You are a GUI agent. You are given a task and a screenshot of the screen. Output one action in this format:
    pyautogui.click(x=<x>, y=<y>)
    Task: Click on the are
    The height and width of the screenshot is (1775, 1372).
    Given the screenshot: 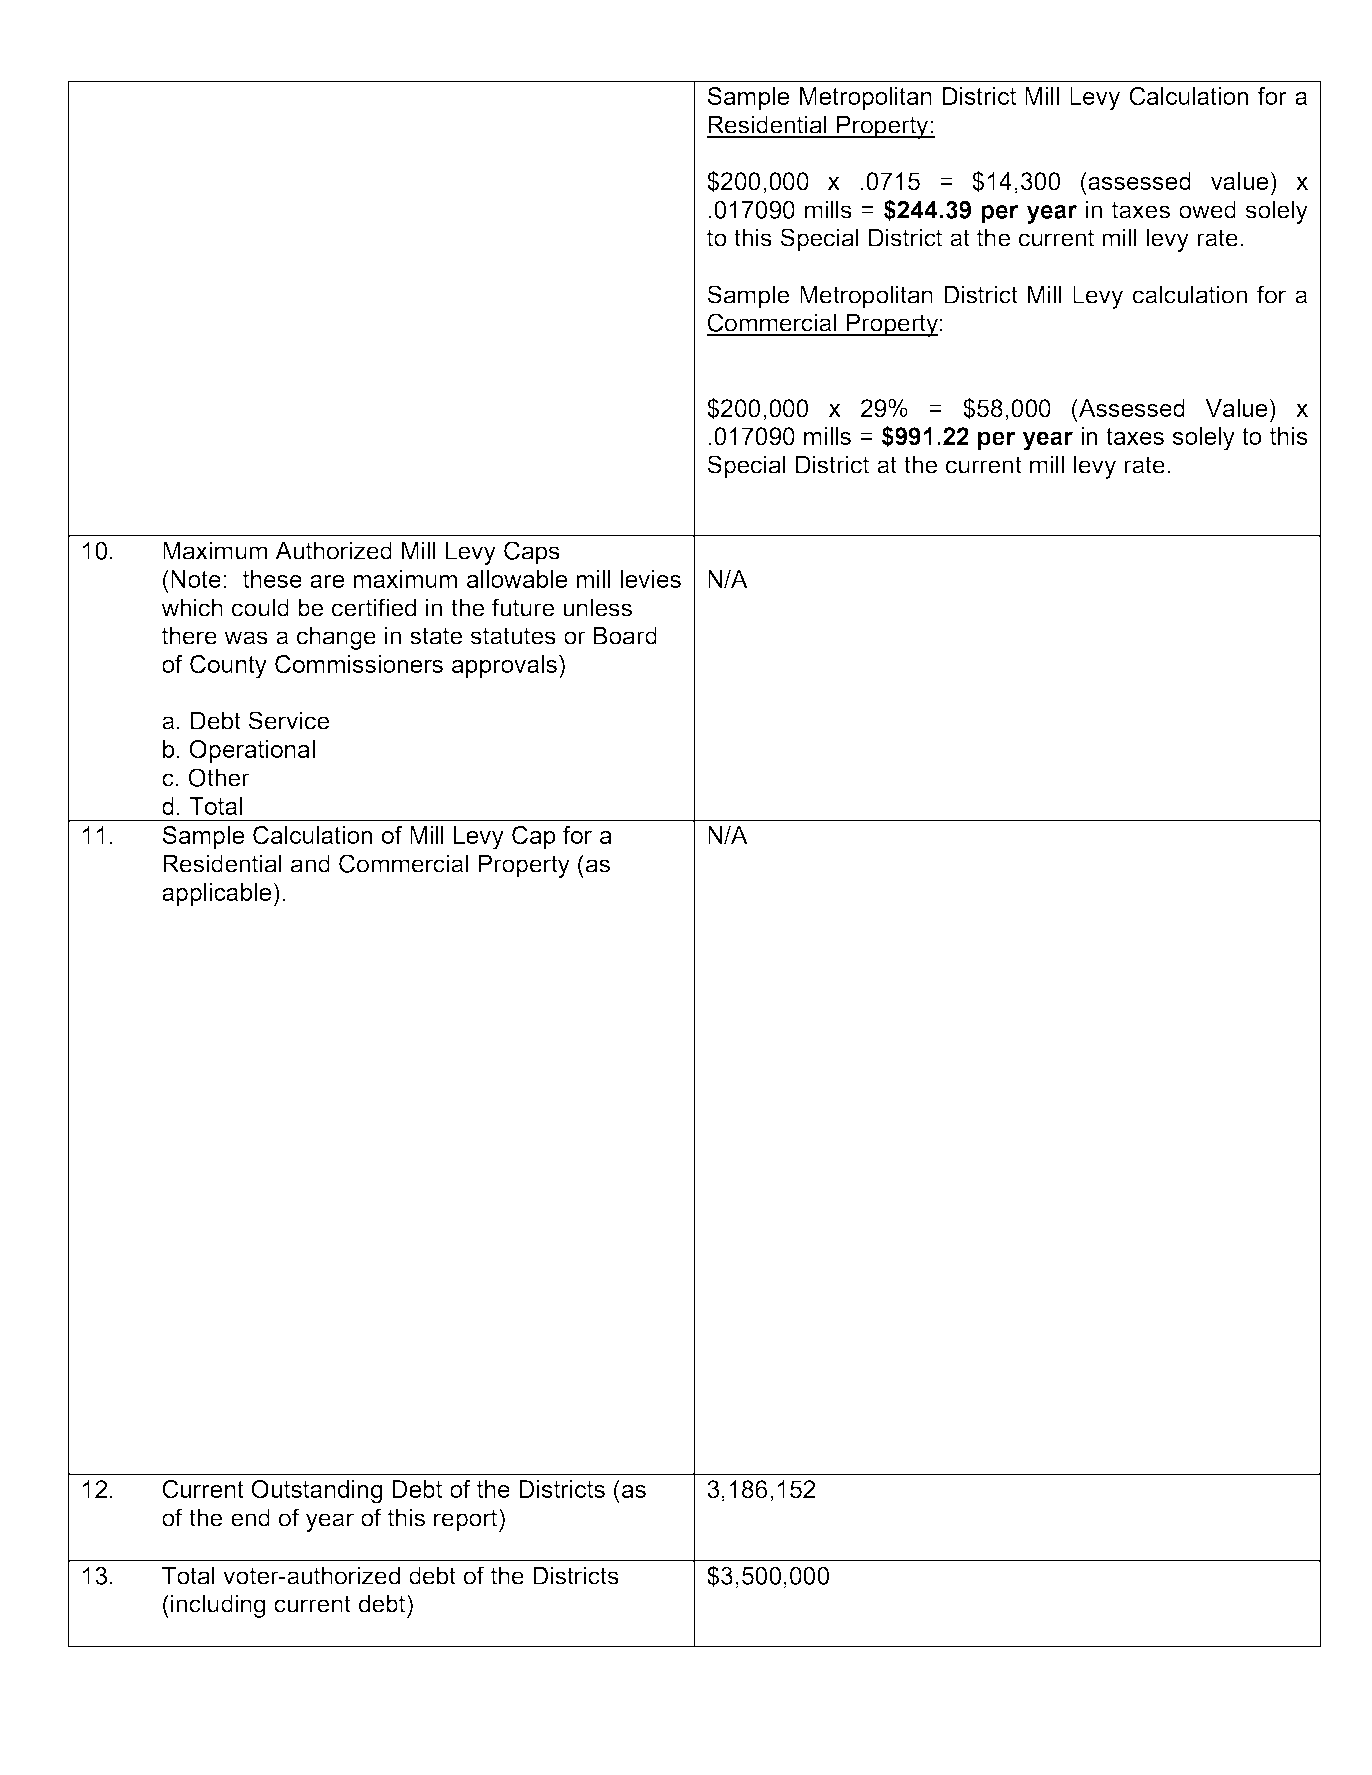 What is the action you would take?
    pyautogui.click(x=327, y=581)
